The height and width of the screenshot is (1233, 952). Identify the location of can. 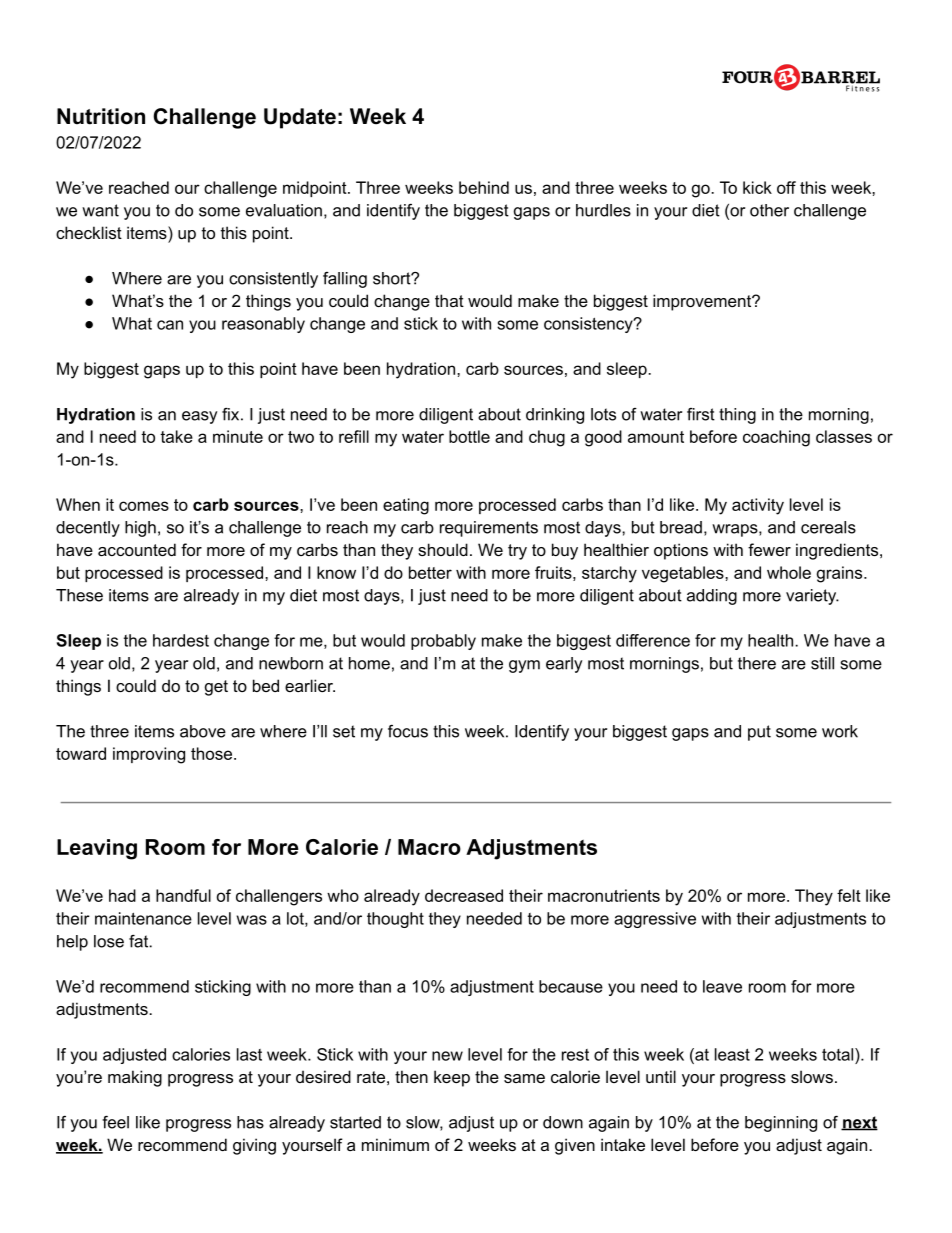
(170, 325).
